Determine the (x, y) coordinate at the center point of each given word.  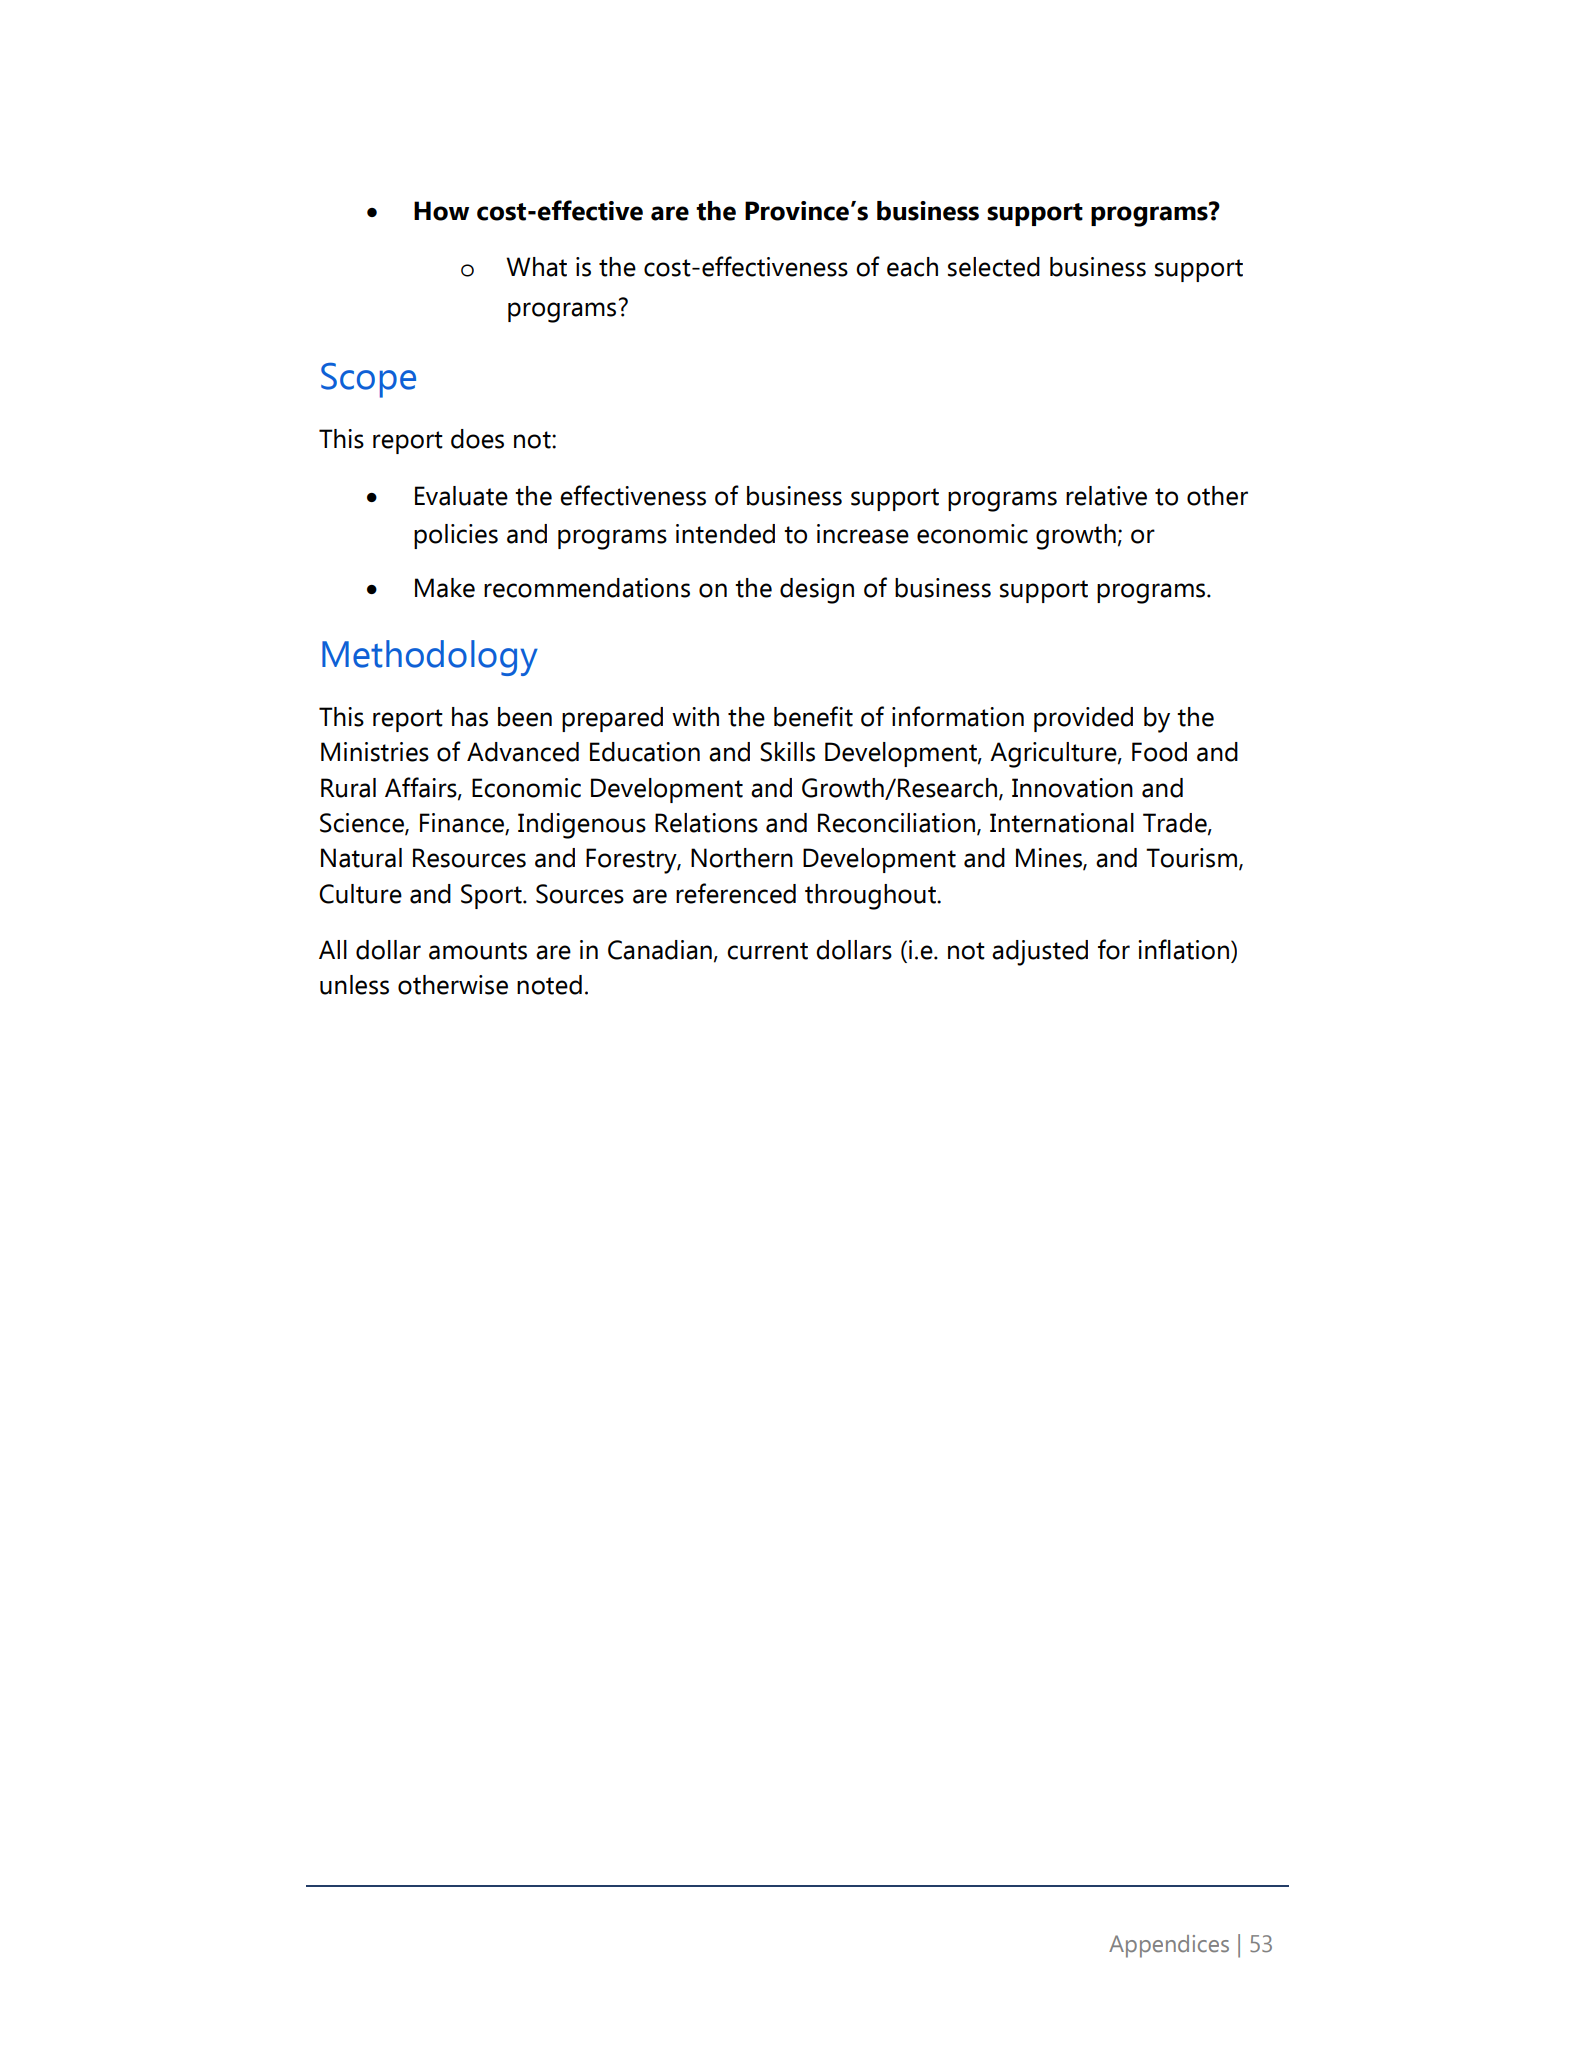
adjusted (1040, 953)
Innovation (1072, 788)
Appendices (1169, 1946)
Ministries (375, 752)
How (441, 211)
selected (994, 267)
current (767, 951)
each (912, 267)
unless (354, 985)
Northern (742, 858)
